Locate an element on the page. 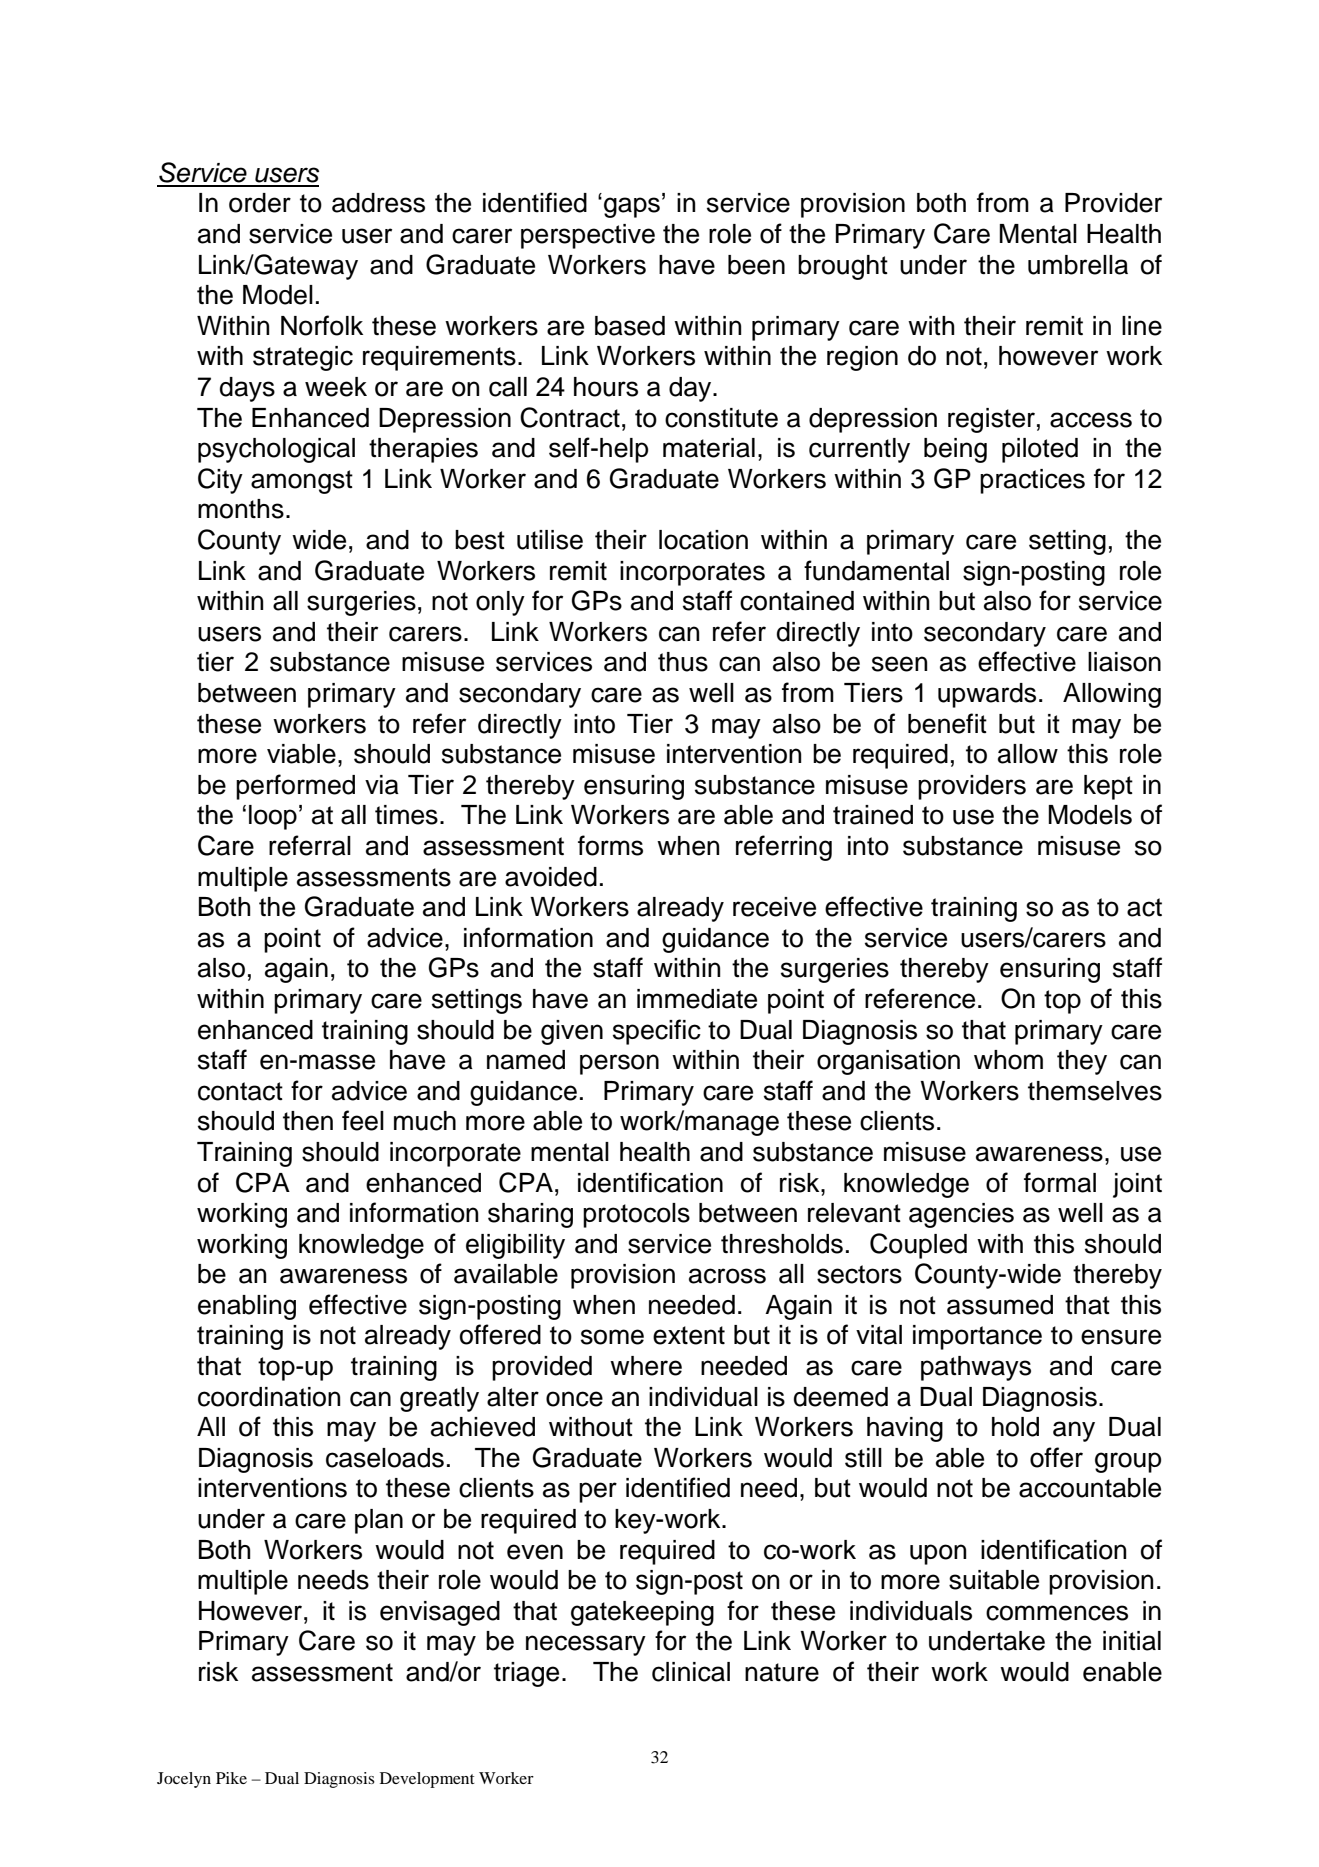 This document has width=1319, height=1867. immediate is located at coordinates (697, 999).
